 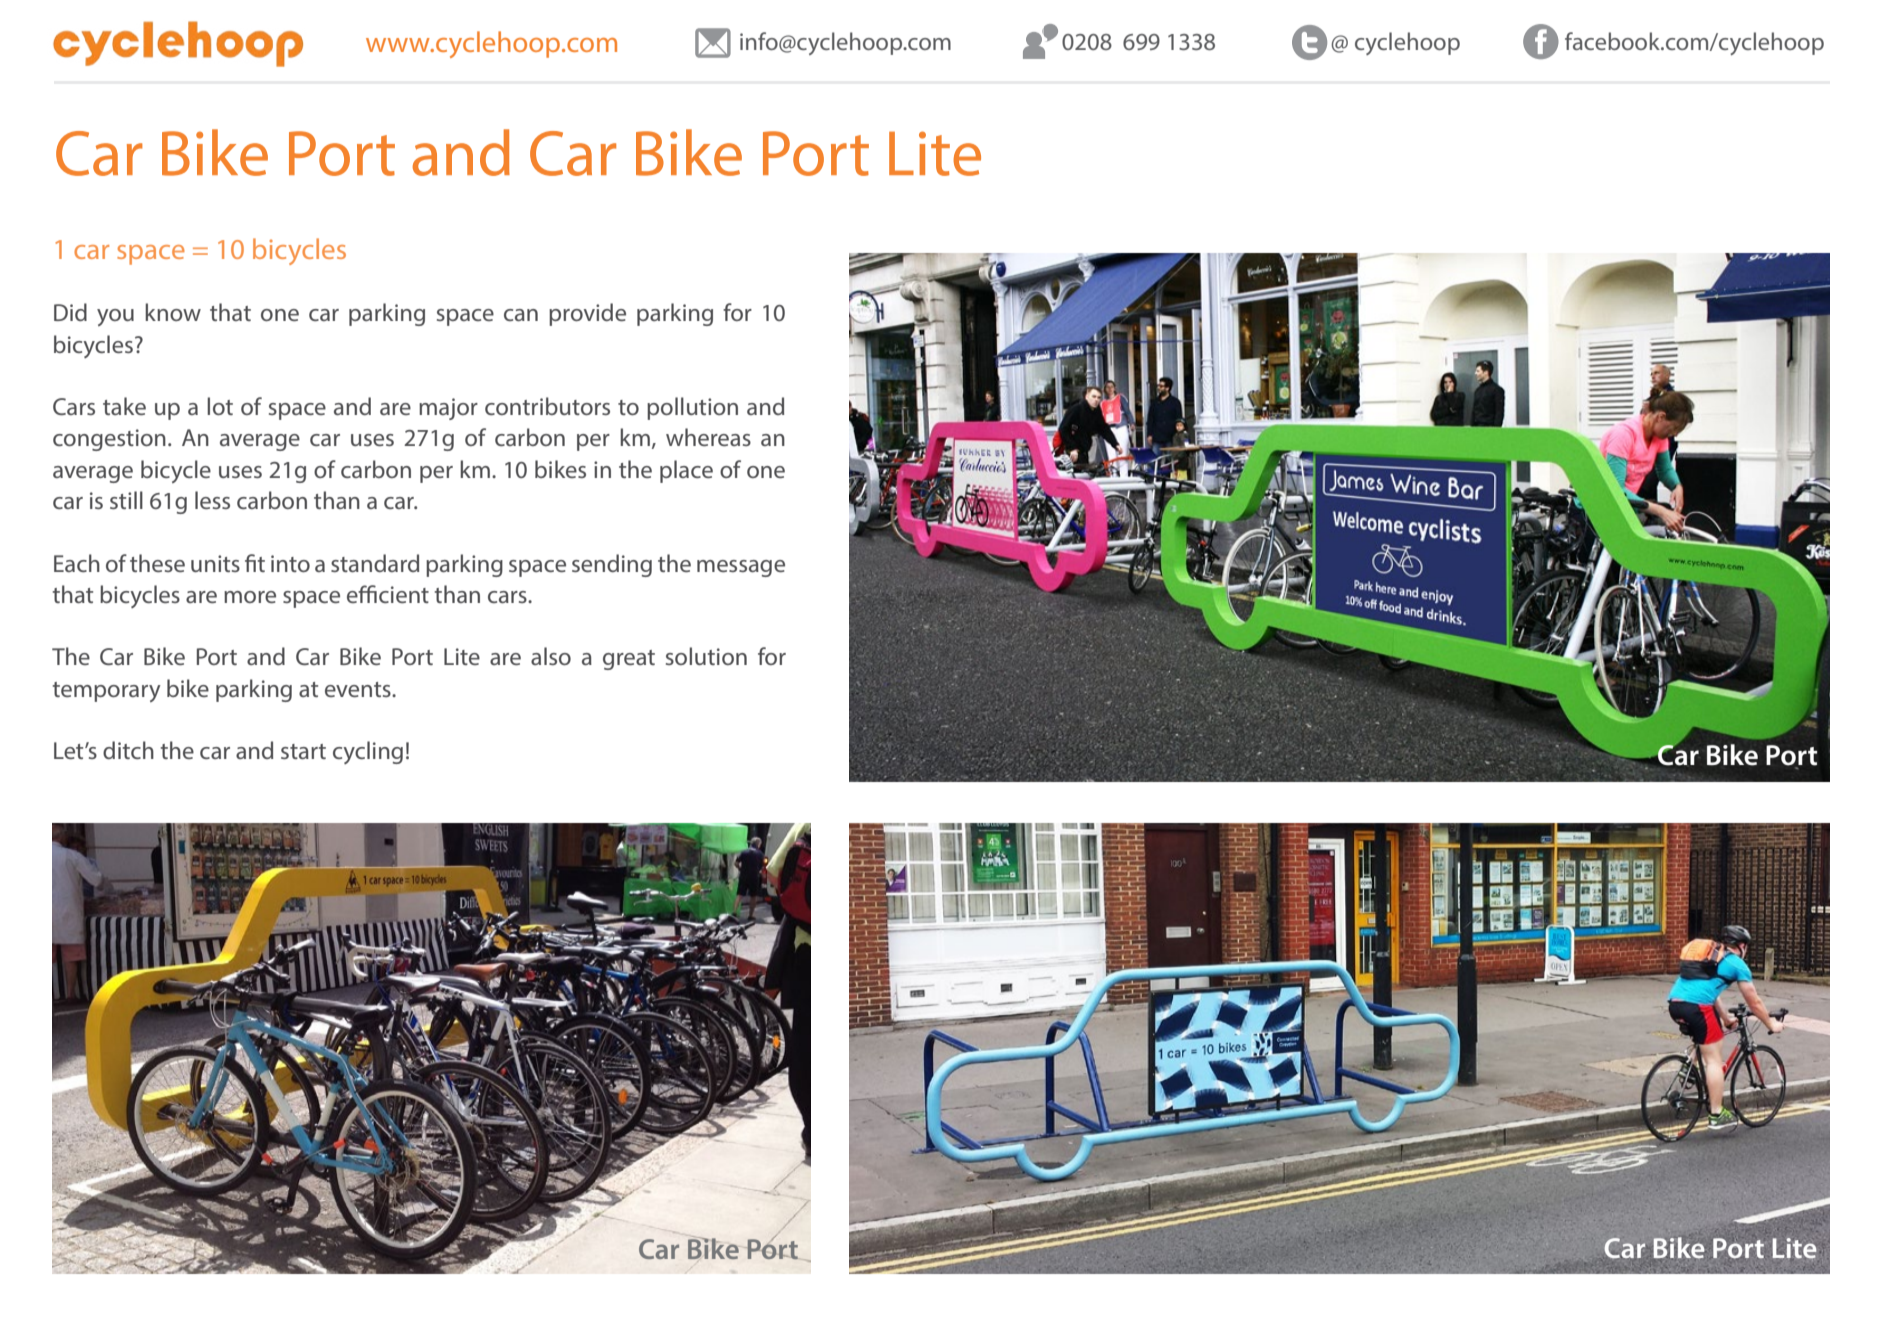 What do you see at coordinates (448, 409) in the screenshot?
I see `major` at bounding box center [448, 409].
